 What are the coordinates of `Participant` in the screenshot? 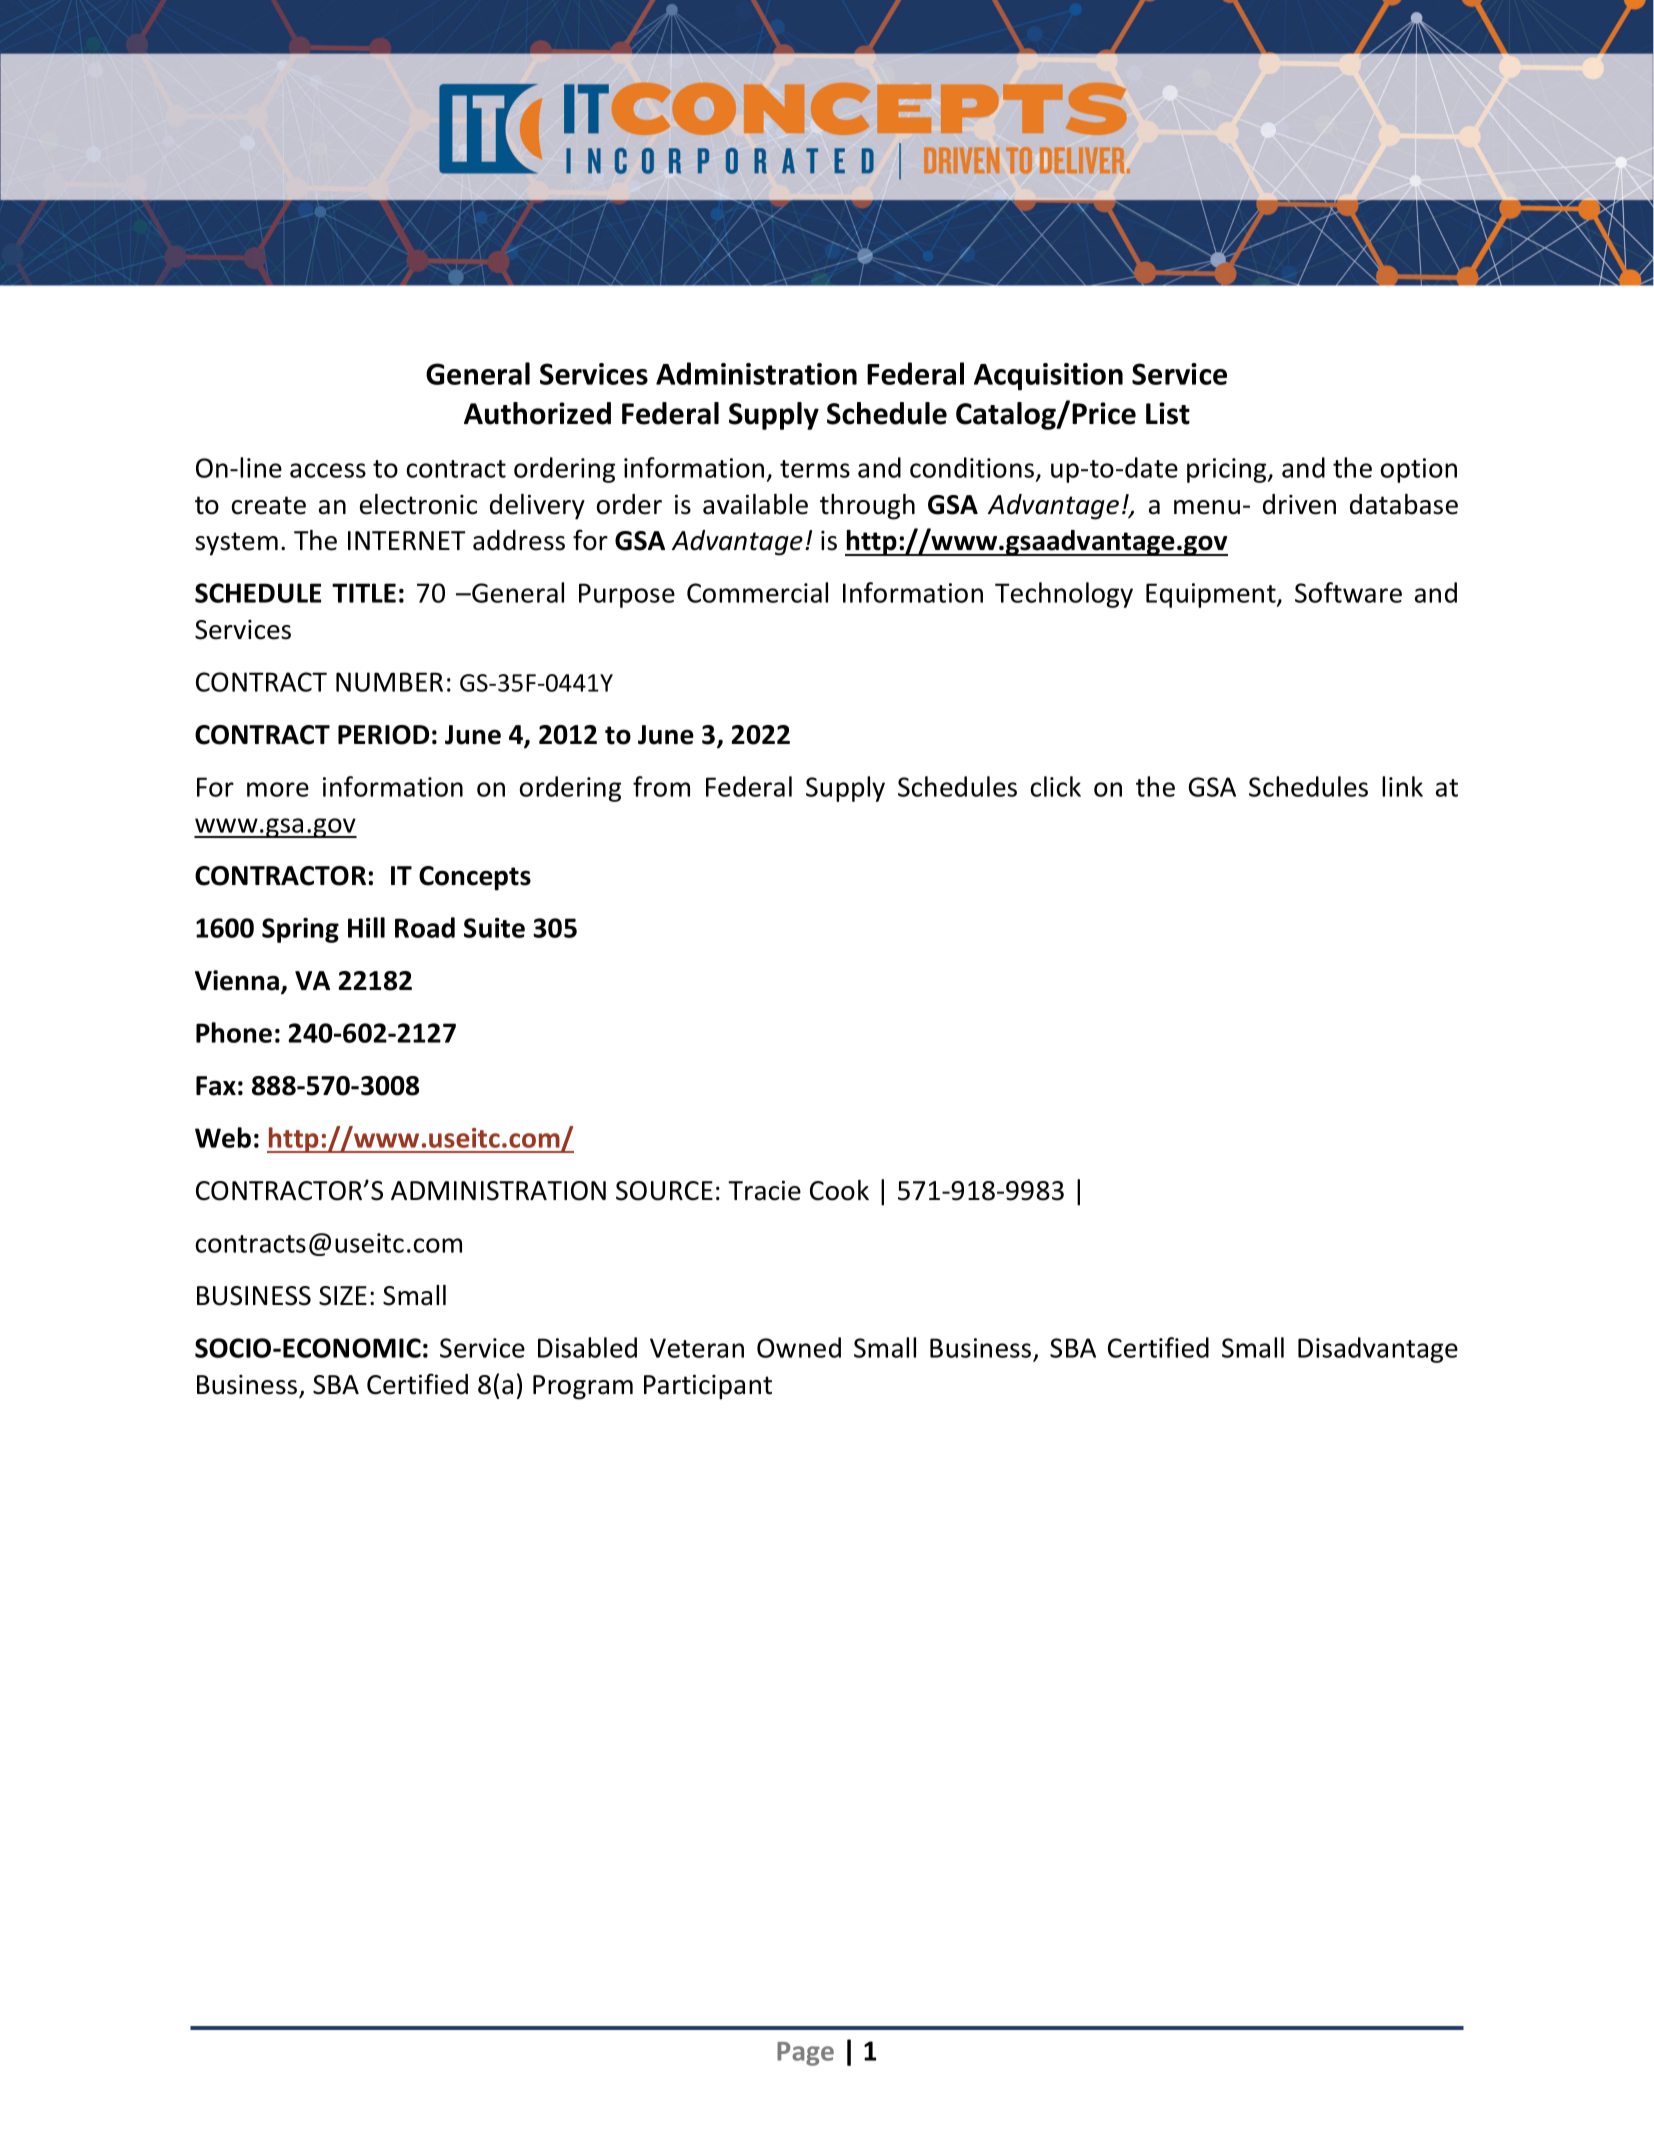 It's located at (708, 1387).
